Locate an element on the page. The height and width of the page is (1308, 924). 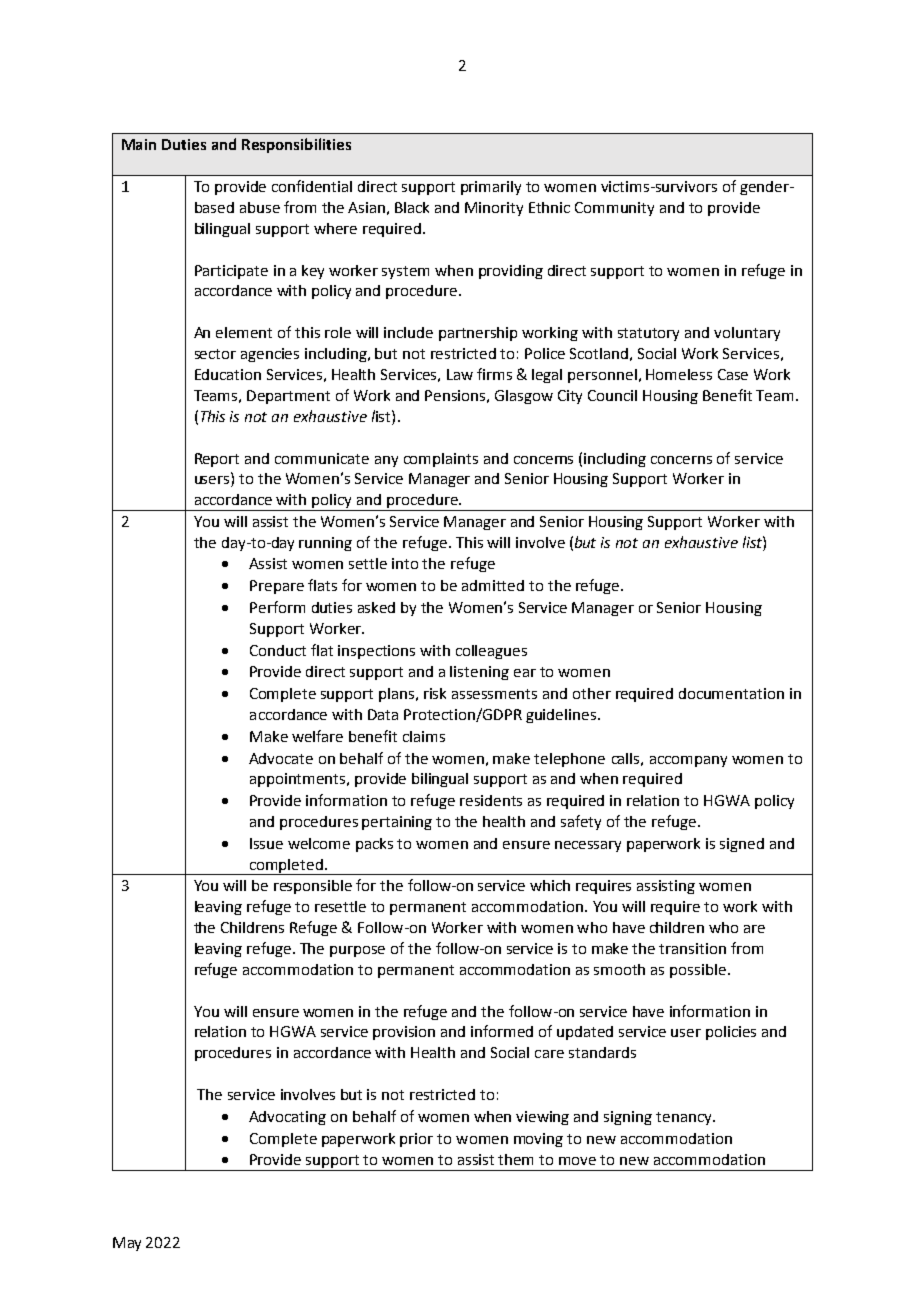
risk is located at coordinates (435, 693).
